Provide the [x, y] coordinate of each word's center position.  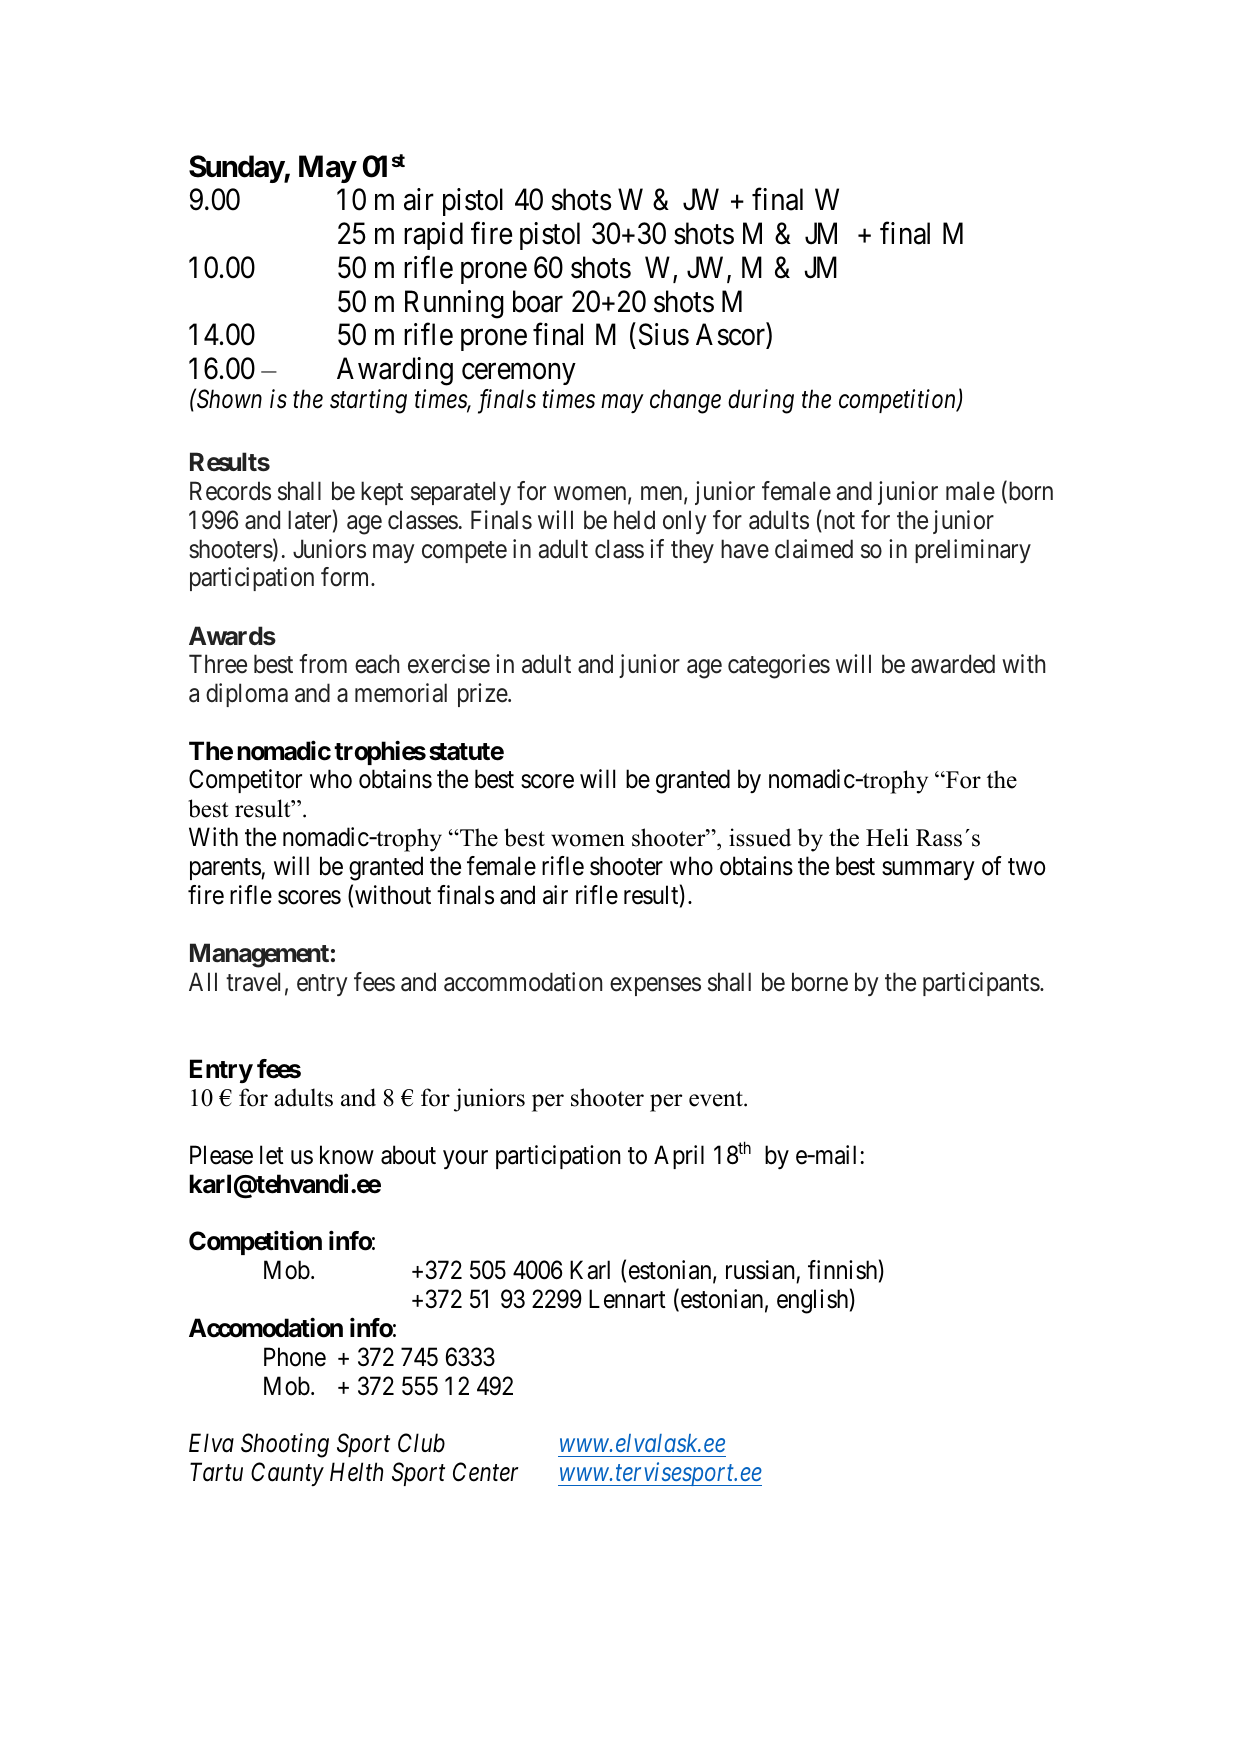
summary [928, 871]
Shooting [285, 1445]
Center [486, 1472]
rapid [433, 236]
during [761, 401]
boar [538, 301]
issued [760, 837]
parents [226, 869]
